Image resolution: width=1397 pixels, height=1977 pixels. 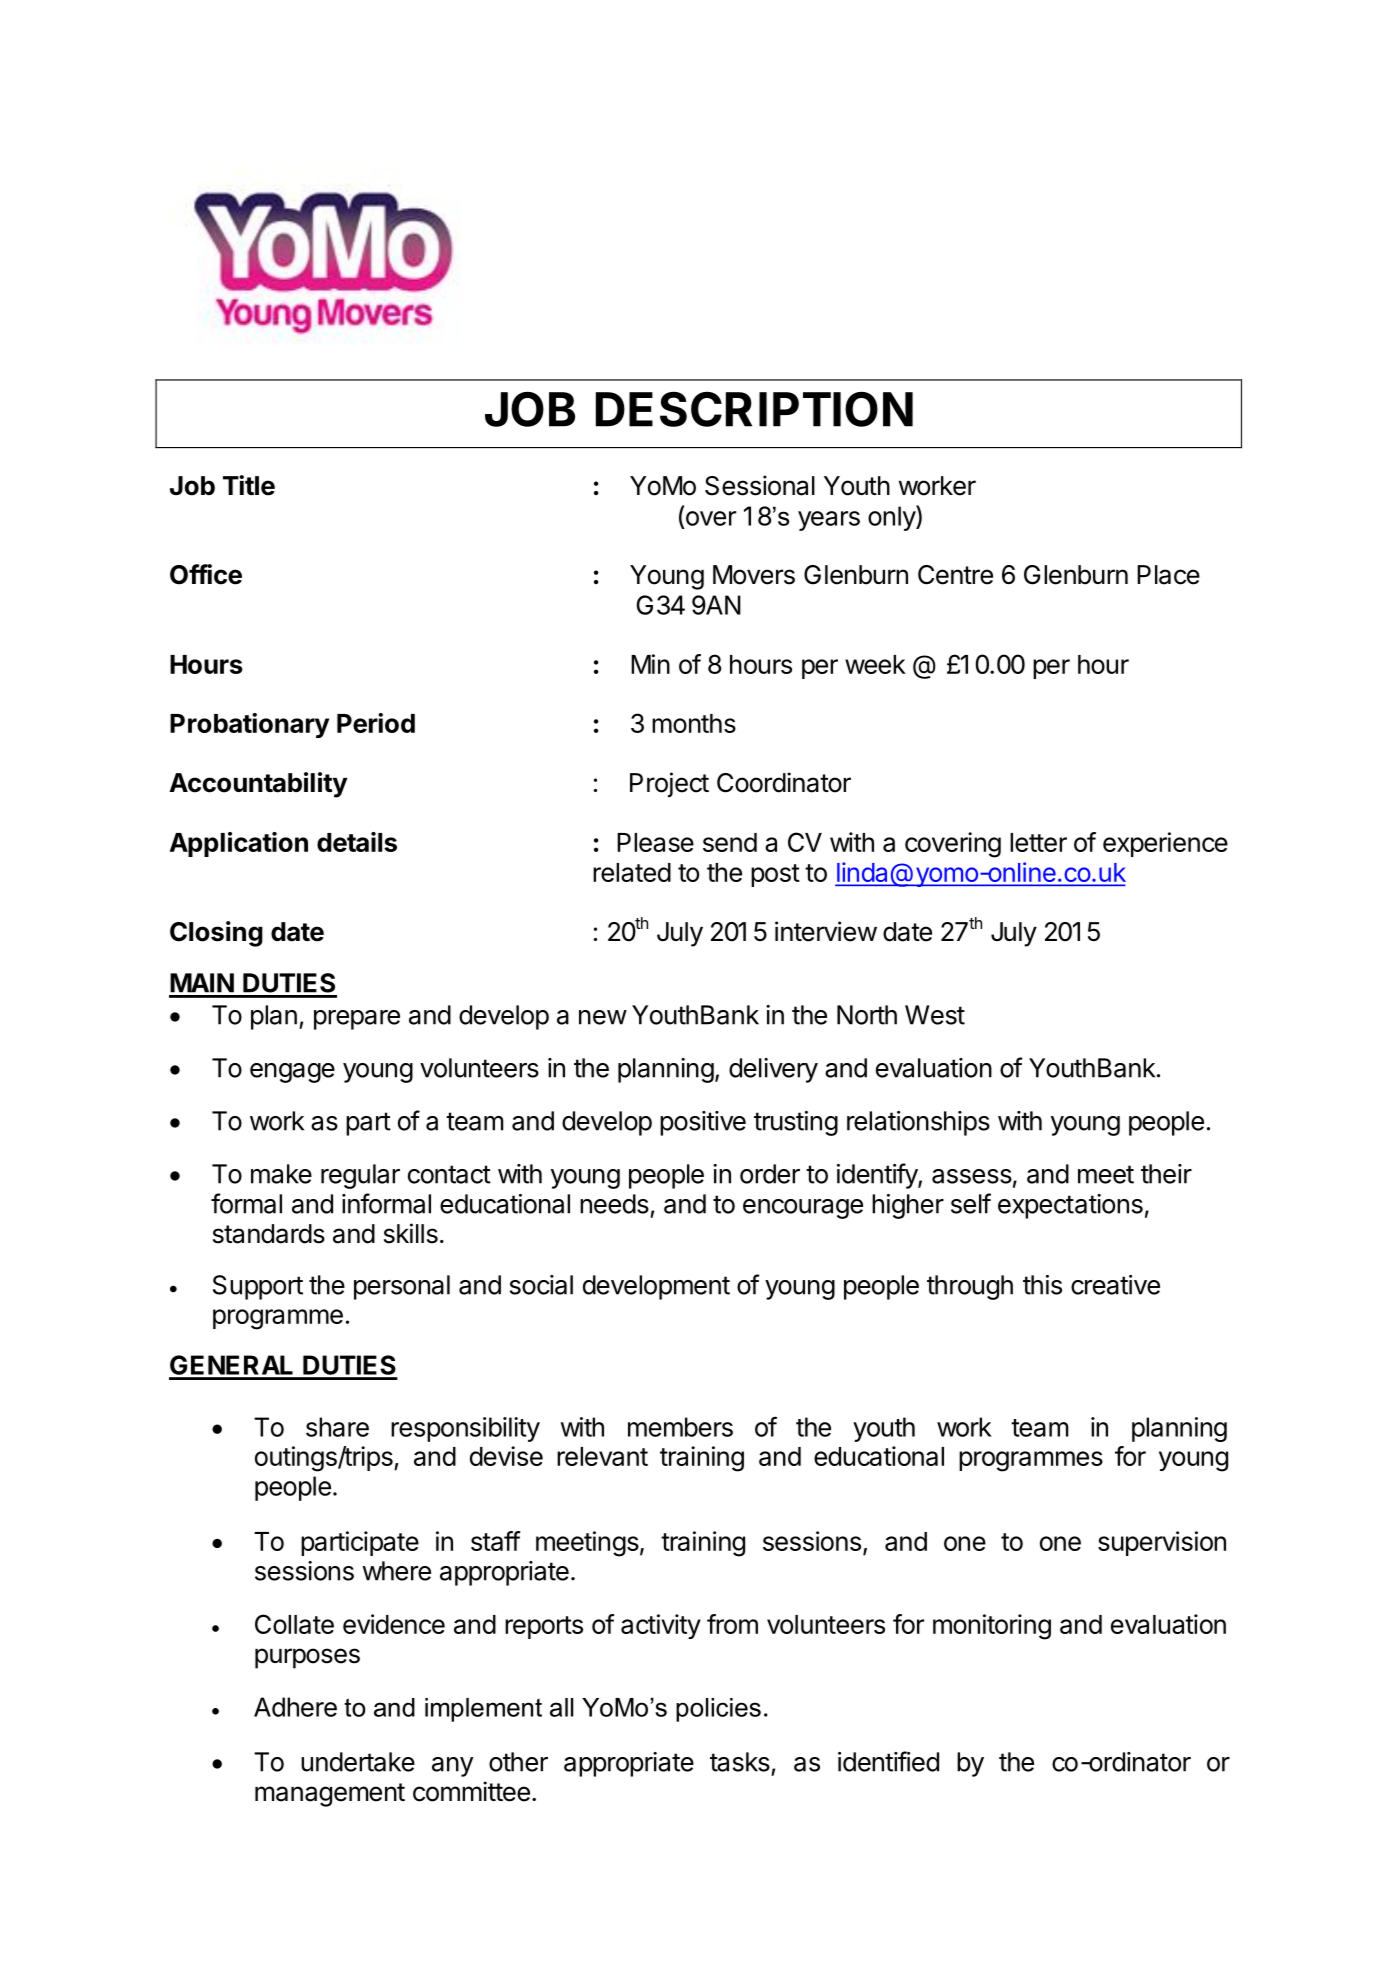 I want to click on identified, so click(x=888, y=1761).
